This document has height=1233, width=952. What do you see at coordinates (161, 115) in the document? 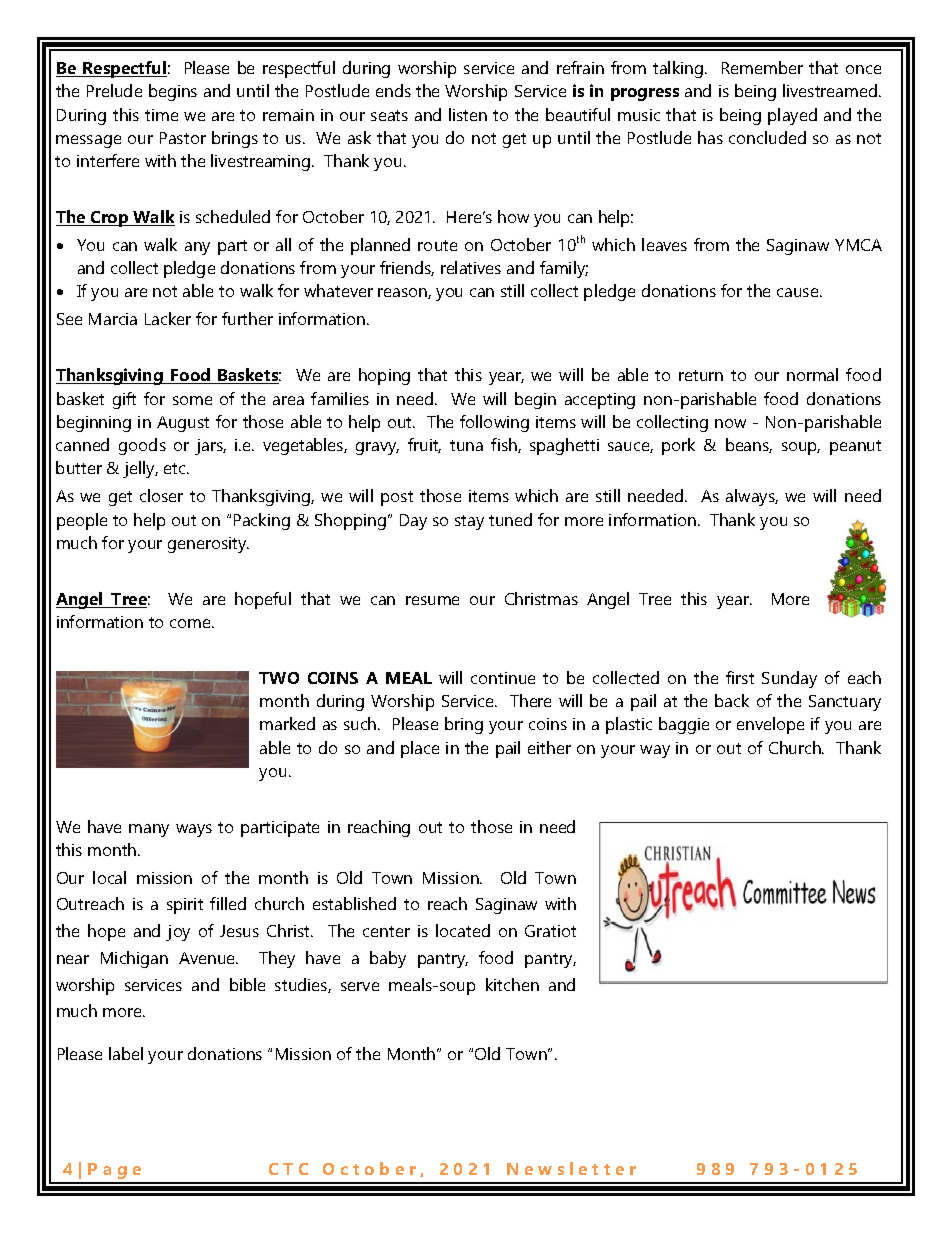
I see `time` at bounding box center [161, 115].
